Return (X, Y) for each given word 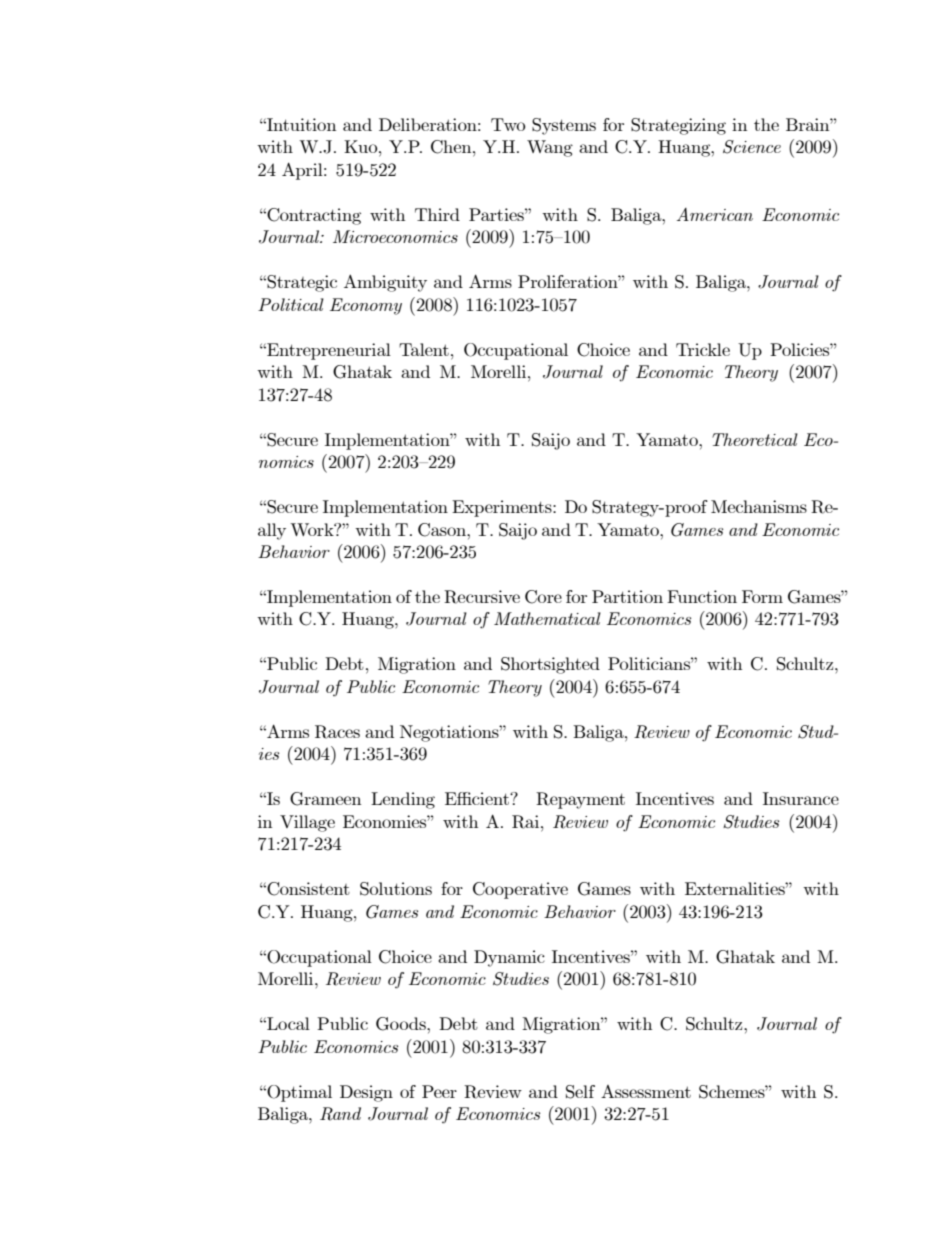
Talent (424, 349)
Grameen (325, 799)
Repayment (580, 800)
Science (752, 147)
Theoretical (755, 439)
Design (366, 1093)
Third (437, 214)
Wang (550, 148)
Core (543, 597)
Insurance (801, 798)
